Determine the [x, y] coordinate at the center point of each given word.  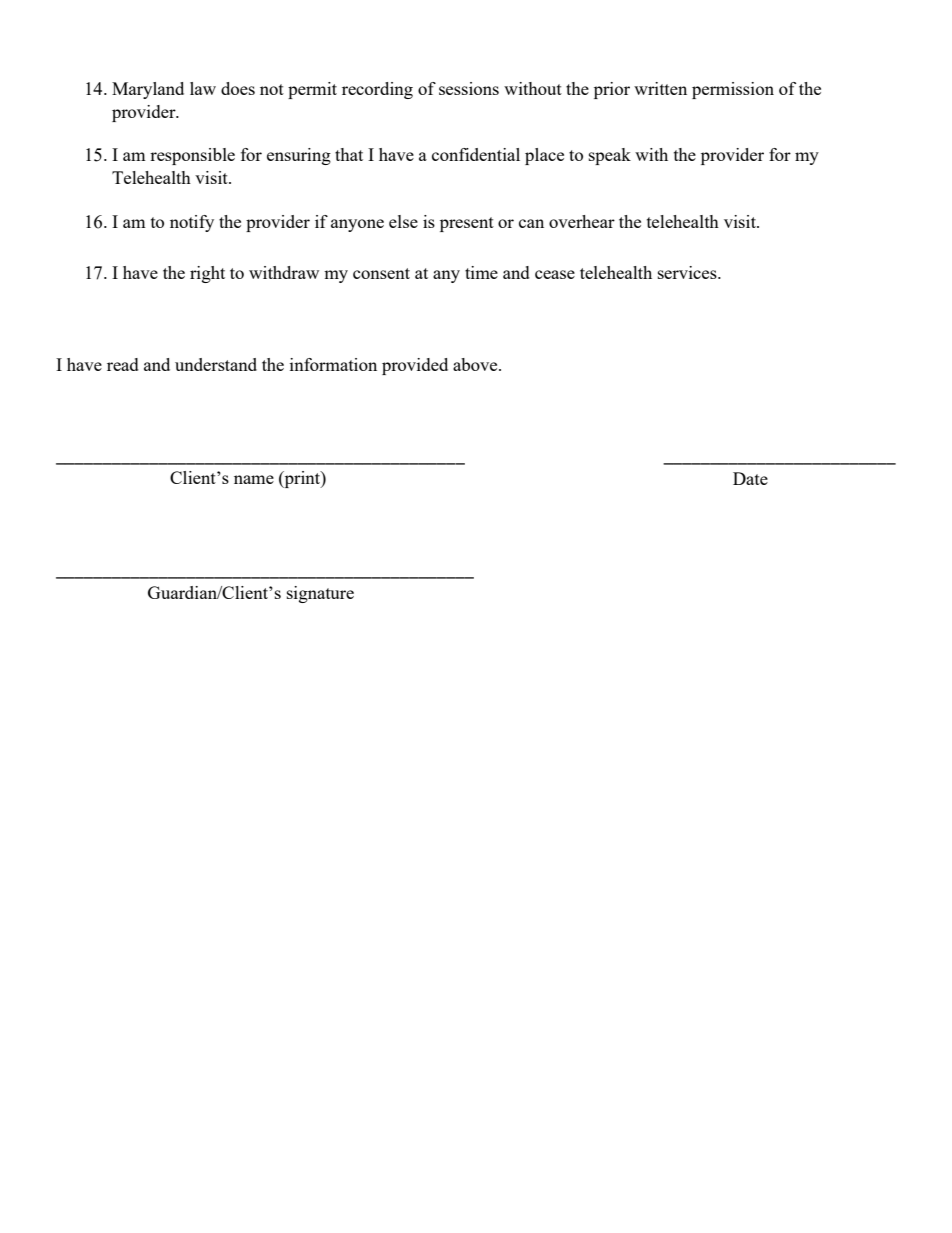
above [476, 364]
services [688, 272]
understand [216, 364]
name [254, 479]
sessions [469, 88]
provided [415, 366]
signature [320, 594]
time [481, 272]
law [203, 88]
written [660, 88]
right [207, 274]
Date [750, 478]
